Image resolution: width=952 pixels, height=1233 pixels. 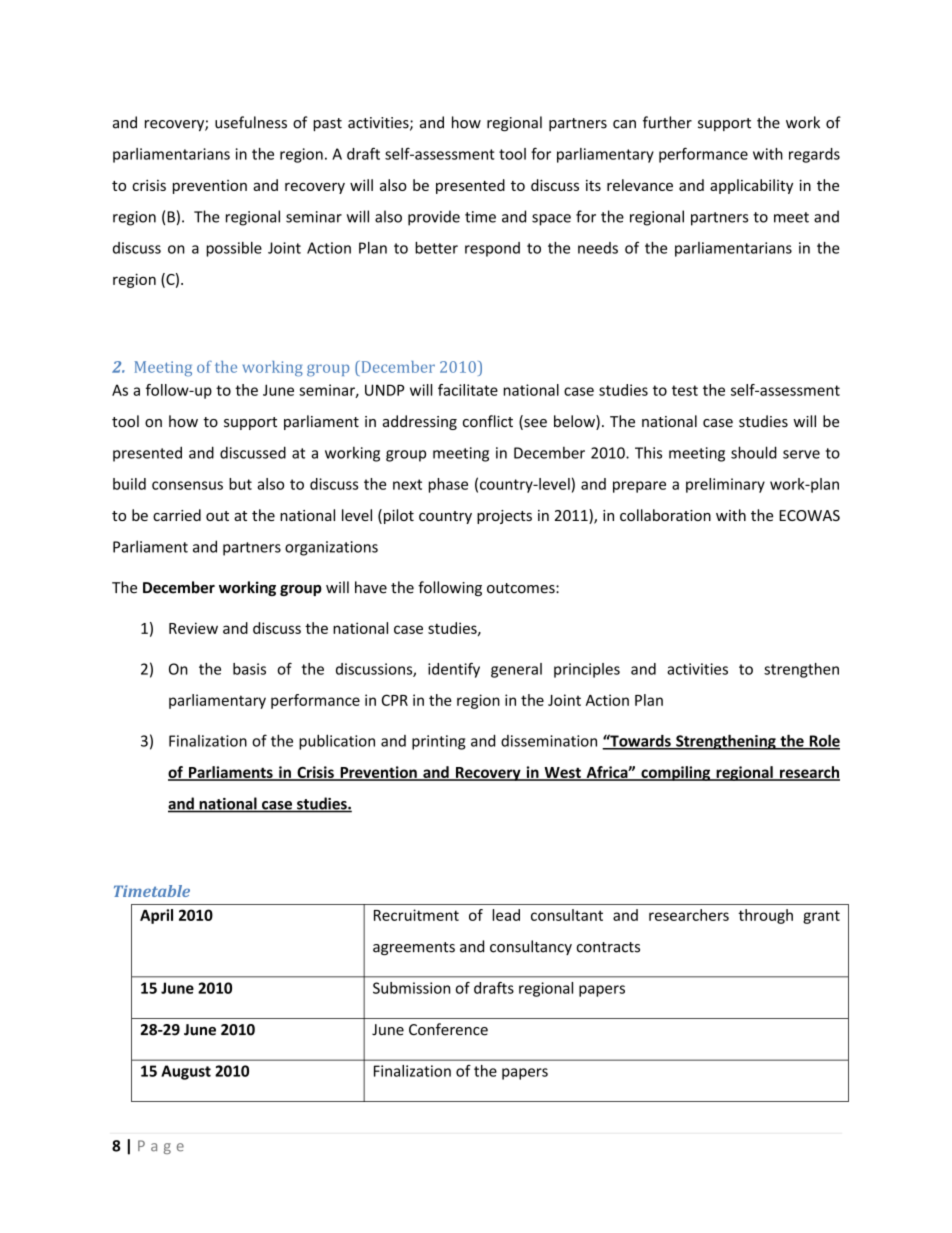 What do you see at coordinates (193, 628) in the screenshot?
I see `Review` at bounding box center [193, 628].
